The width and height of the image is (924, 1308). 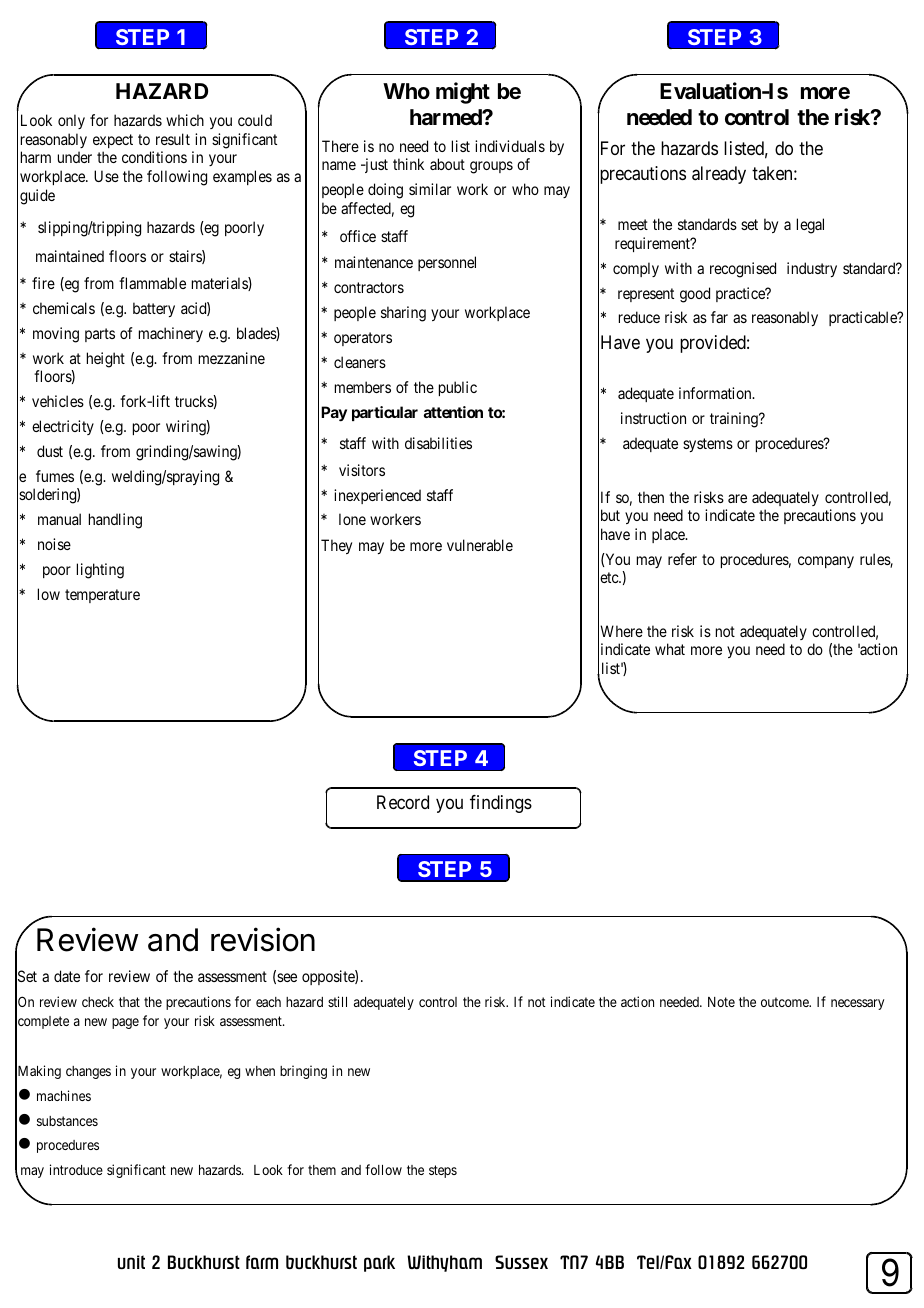 I want to click on already, so click(x=719, y=175).
